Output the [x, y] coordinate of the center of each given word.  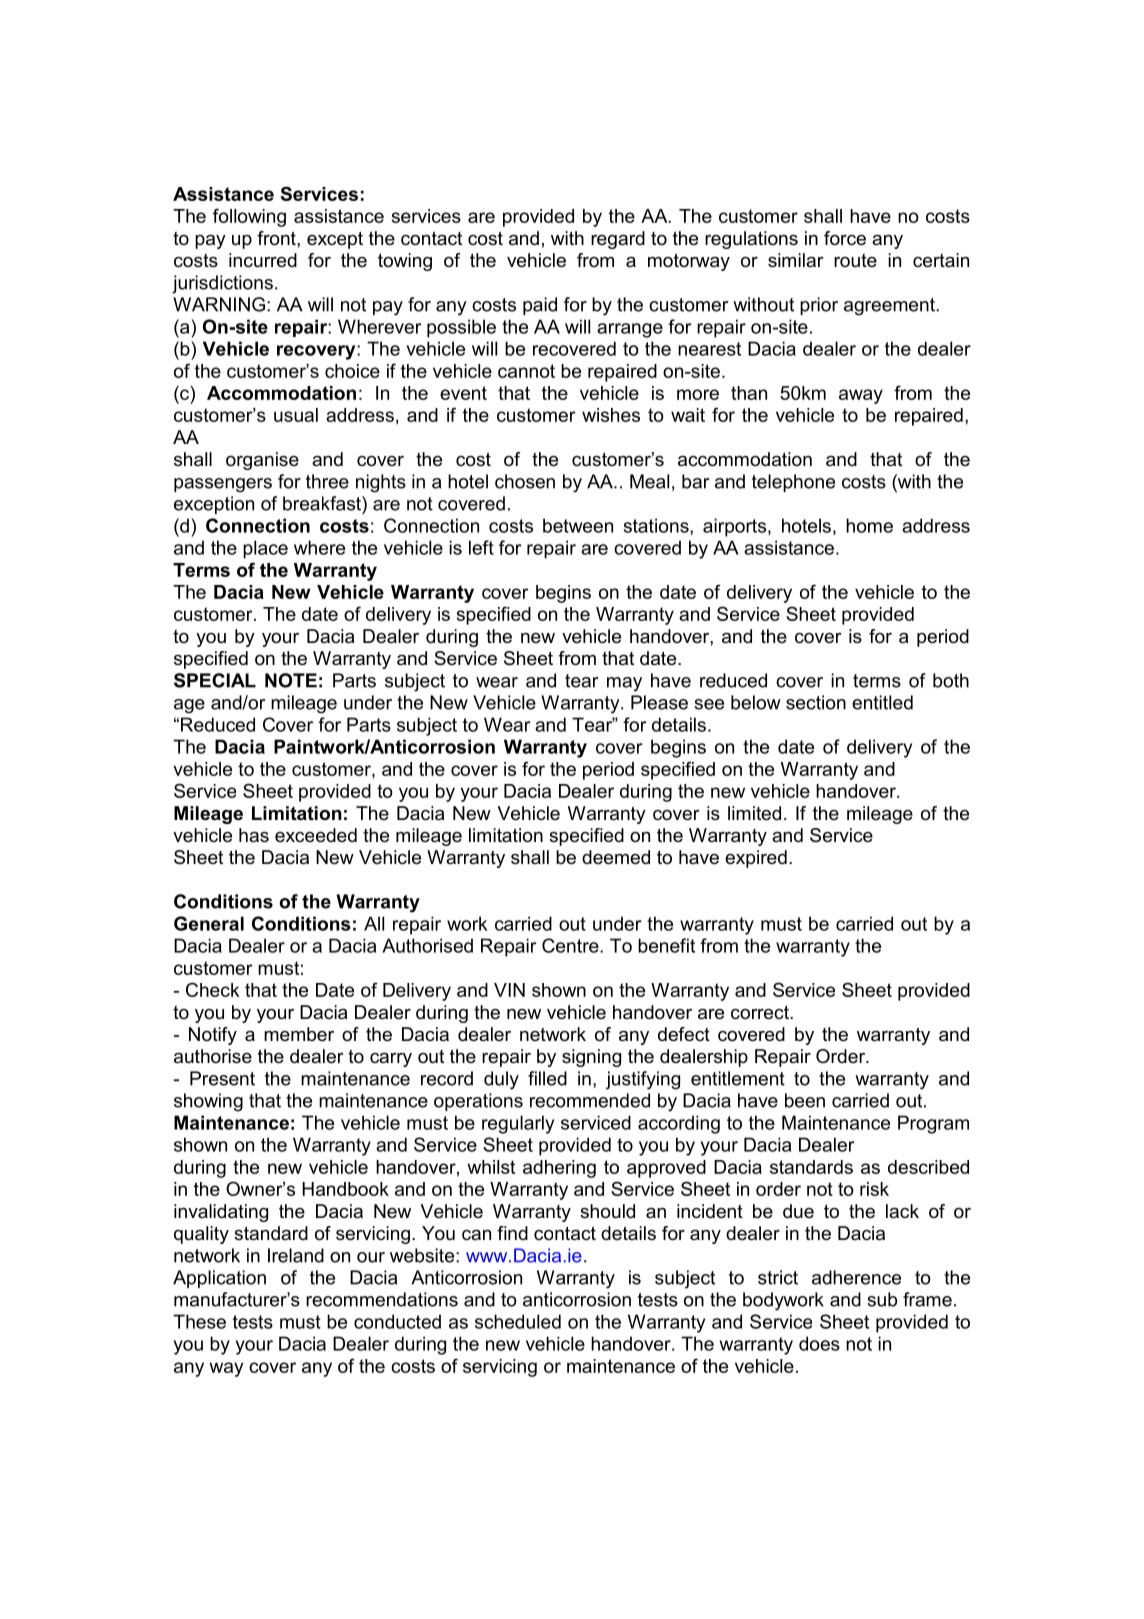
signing [591, 1058]
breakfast [323, 503]
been [805, 1100]
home [869, 525]
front [277, 238]
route [855, 260]
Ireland [296, 1255]
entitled [882, 702]
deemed [616, 857]
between [578, 525]
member [299, 1034]
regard [618, 240]
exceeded [316, 835]
